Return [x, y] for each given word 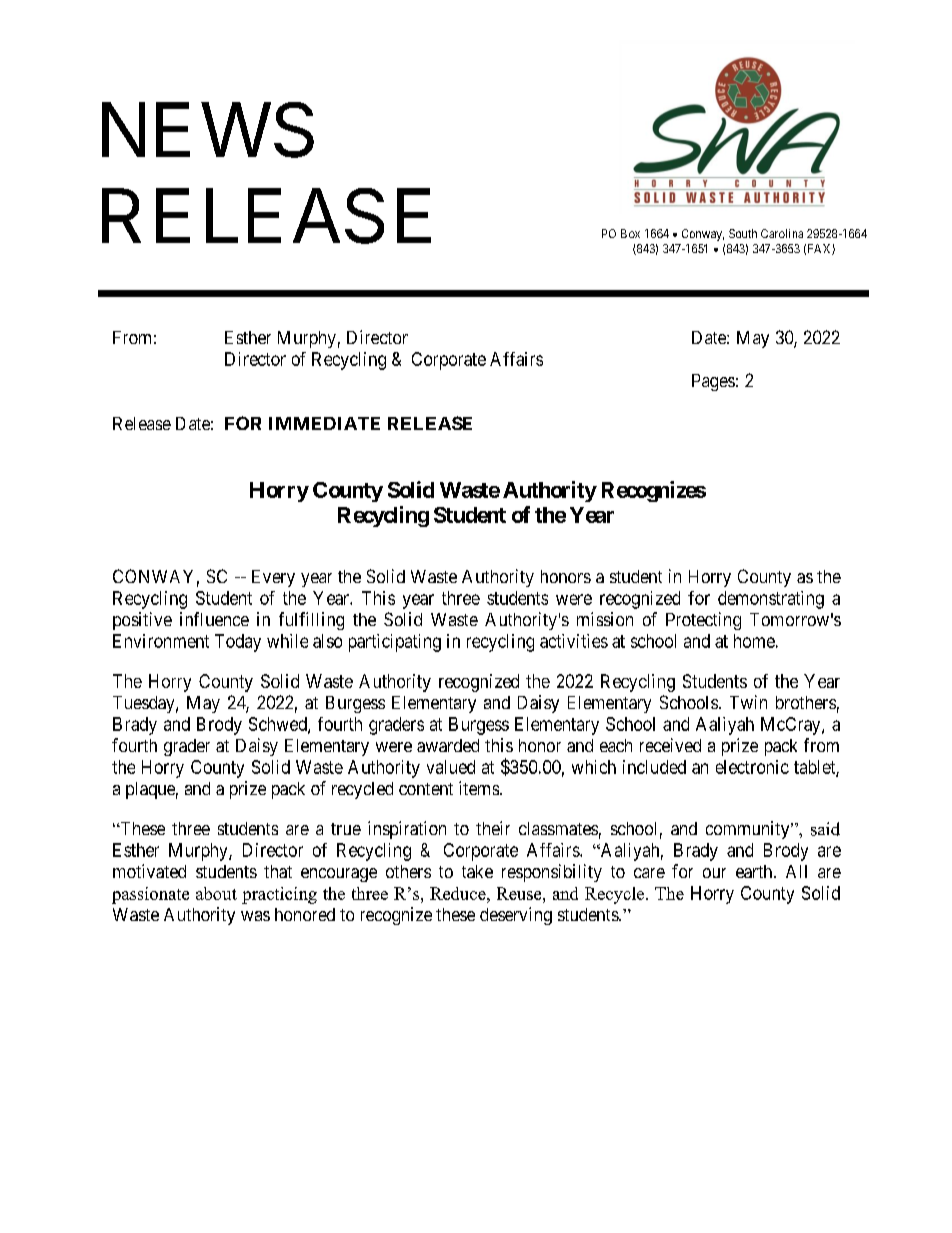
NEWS [208, 130]
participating [395, 643]
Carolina [782, 233]
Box [630, 233]
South [743, 233]
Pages [713, 382]
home [754, 641]
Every [273, 578]
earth [755, 871]
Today [238, 643]
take [477, 871]
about [216, 893]
